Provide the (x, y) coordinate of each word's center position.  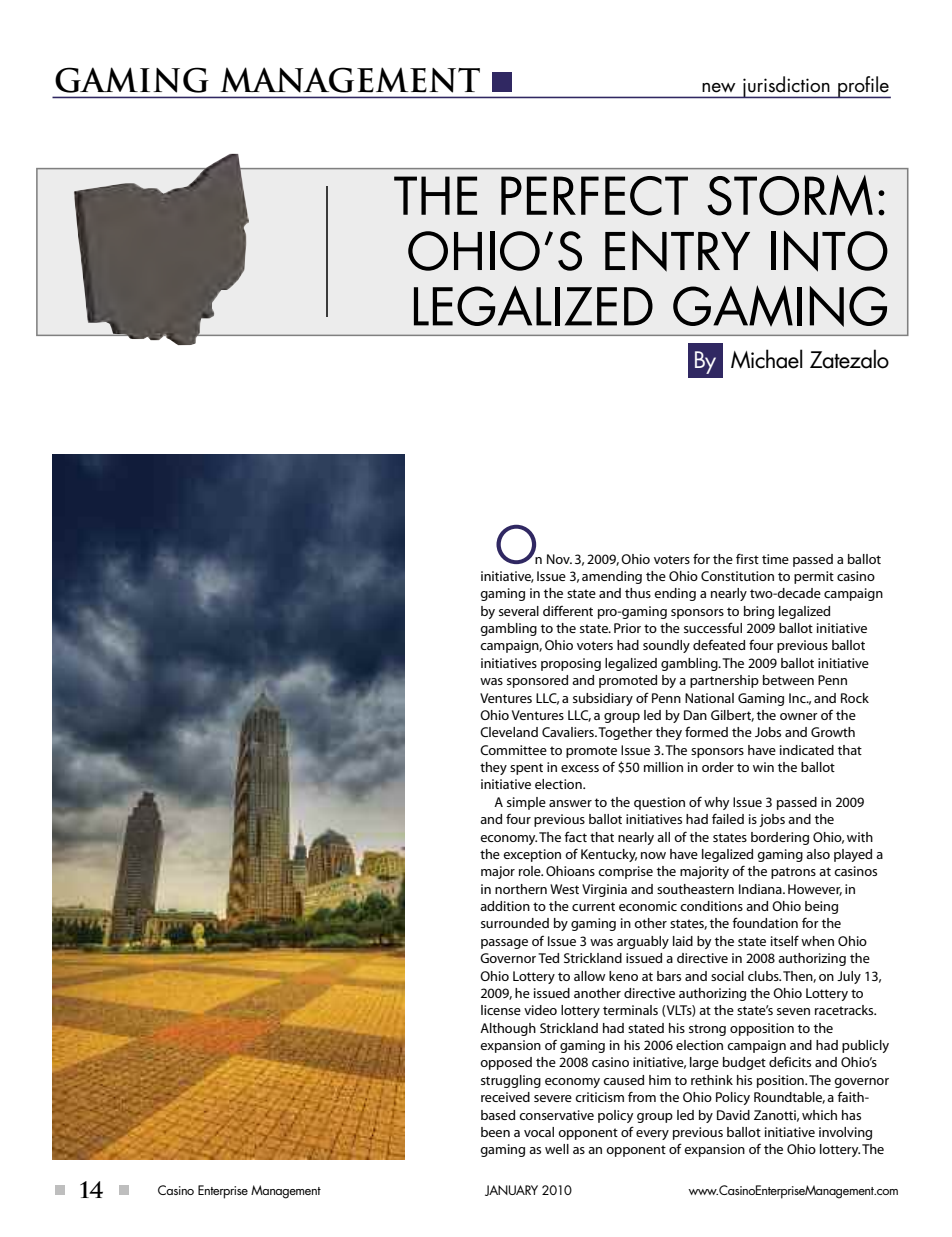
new (719, 88)
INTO (829, 251)
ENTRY (677, 251)
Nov (559, 559)
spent (526, 769)
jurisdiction (786, 87)
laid (683, 941)
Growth (833, 732)
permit (814, 577)
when (817, 941)
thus (638, 593)
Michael (767, 359)
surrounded (515, 923)
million (663, 767)
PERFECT (594, 196)
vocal (539, 1132)
